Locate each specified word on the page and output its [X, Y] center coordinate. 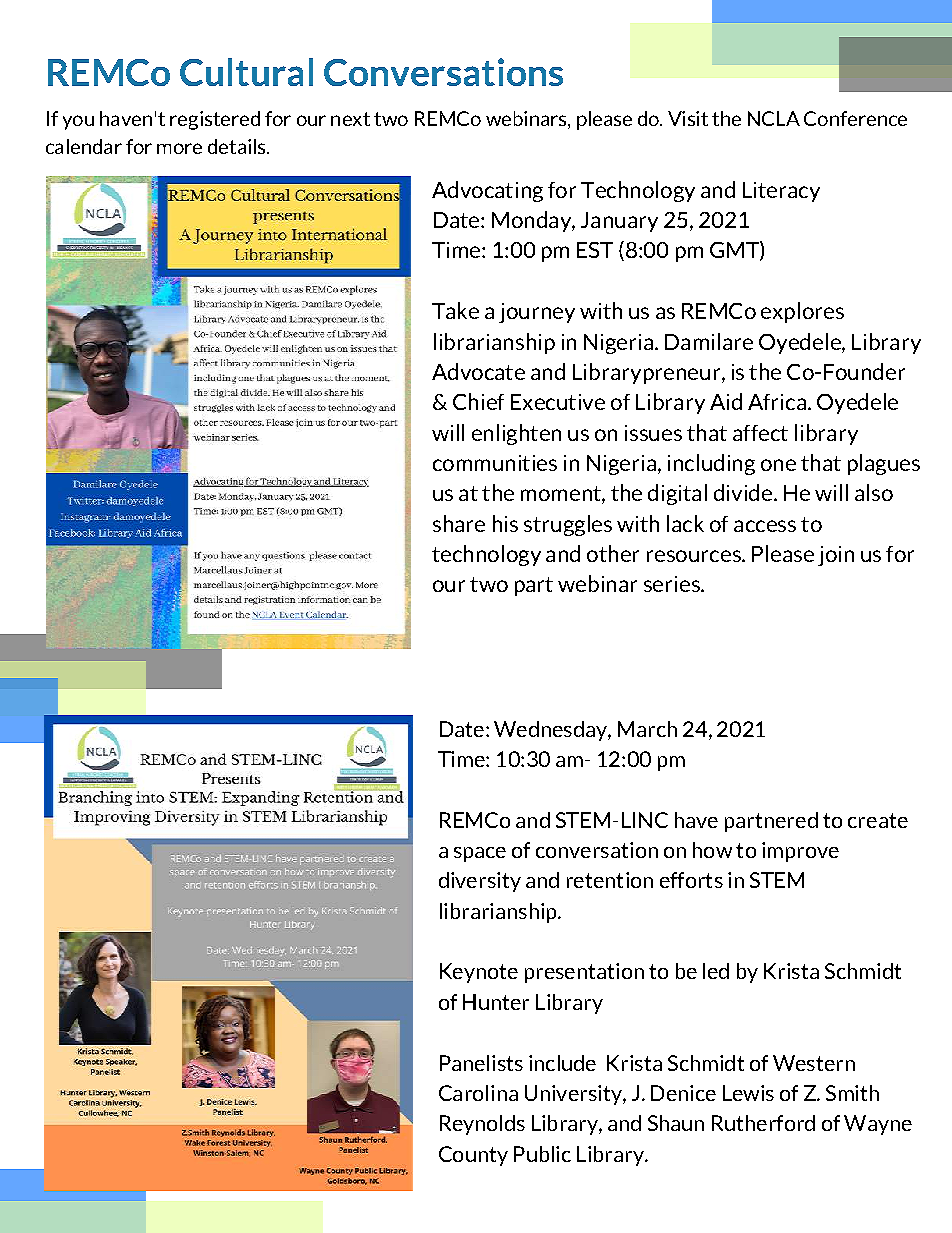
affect [760, 433]
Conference [855, 118]
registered [215, 120]
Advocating [487, 191]
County [473, 1156]
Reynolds [482, 1125]
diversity [480, 882]
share [459, 523]
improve [800, 852]
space [480, 854]
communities [495, 463]
